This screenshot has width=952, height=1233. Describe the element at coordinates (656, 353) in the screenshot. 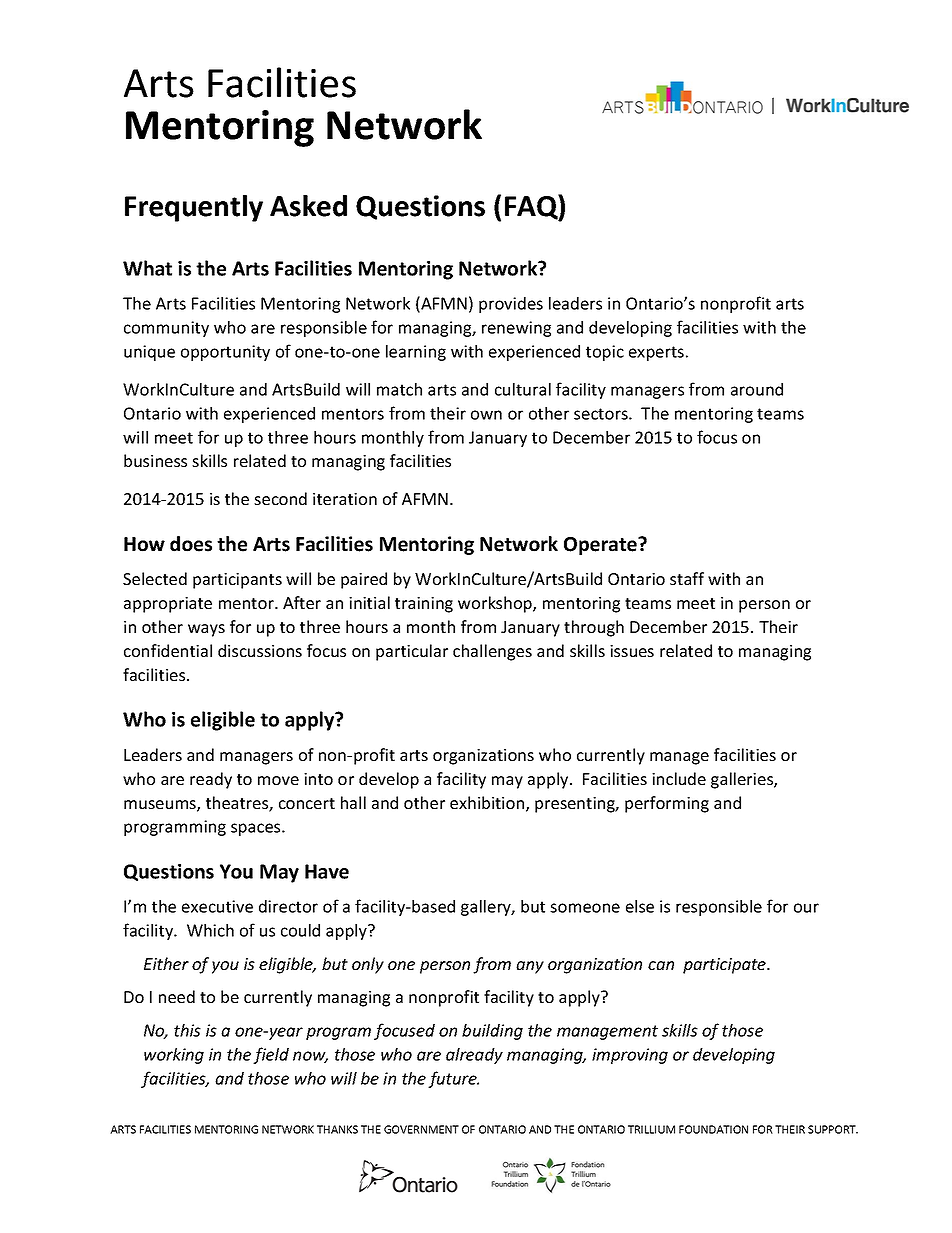

I see `experts` at that location.
